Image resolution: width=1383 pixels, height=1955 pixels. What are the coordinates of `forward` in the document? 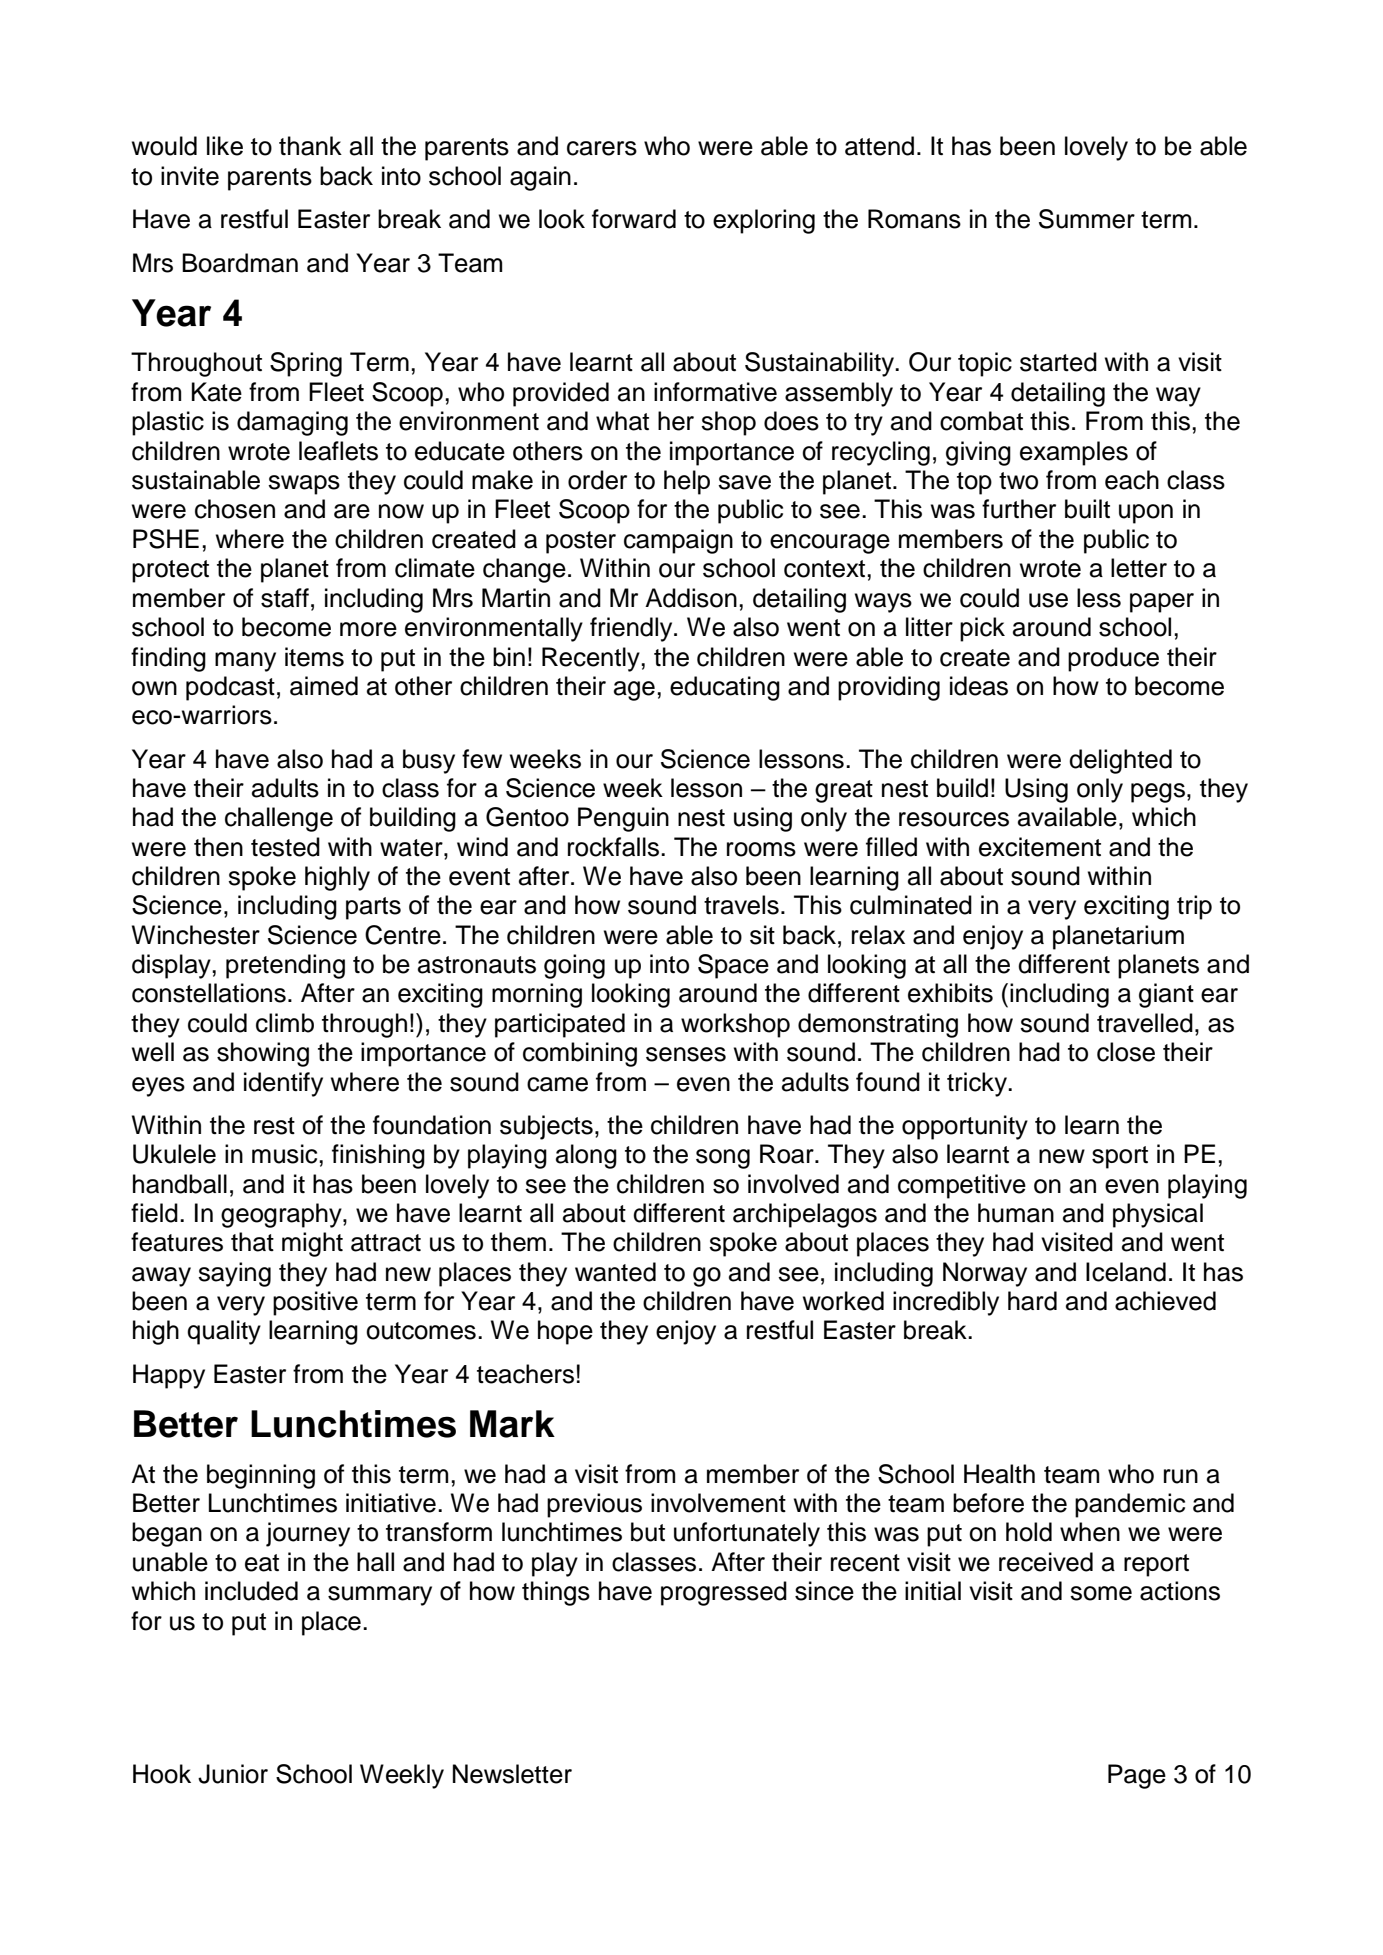 It's located at (634, 219).
